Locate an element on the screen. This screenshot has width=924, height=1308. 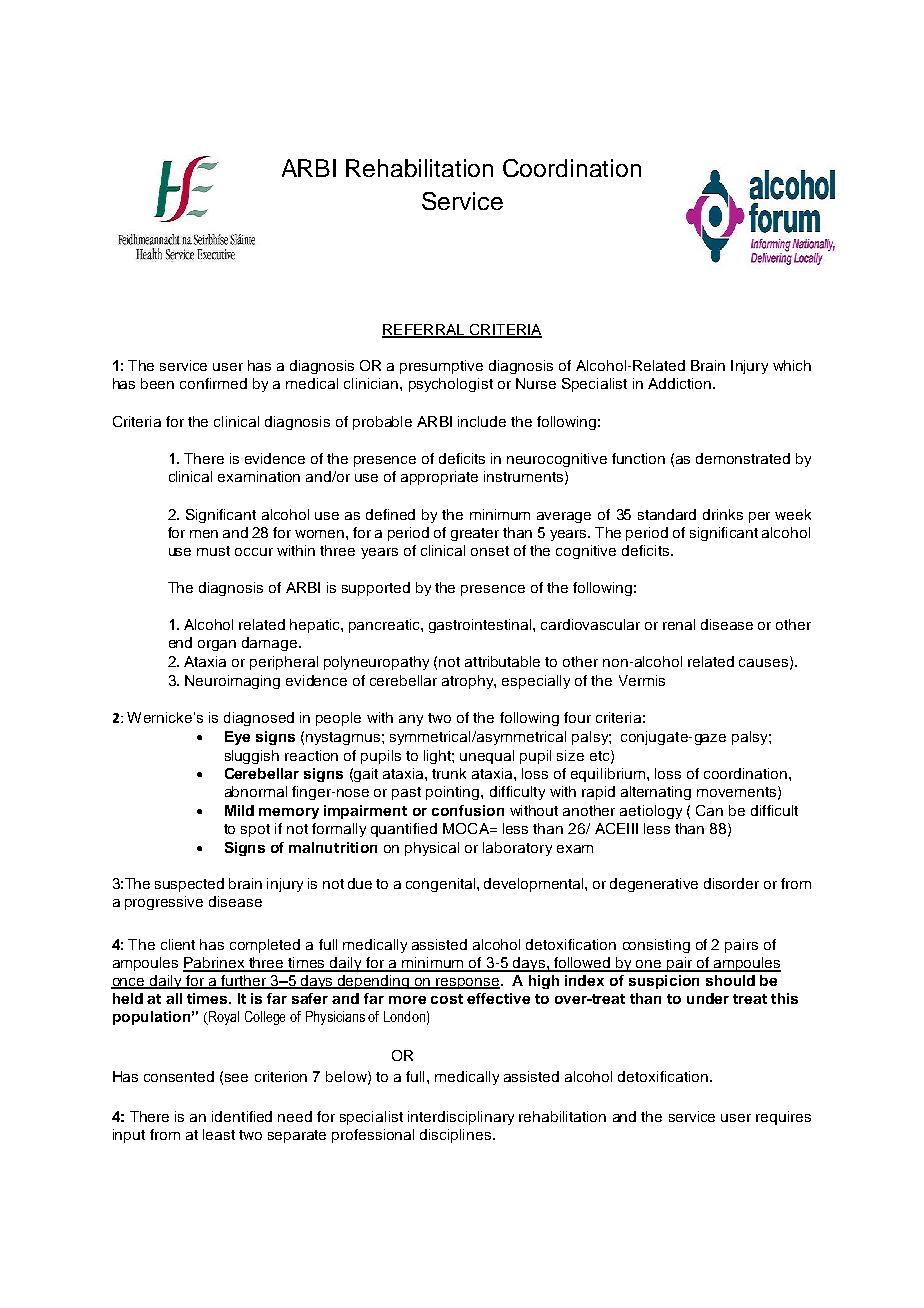
gastrointestinal is located at coordinates (481, 626).
